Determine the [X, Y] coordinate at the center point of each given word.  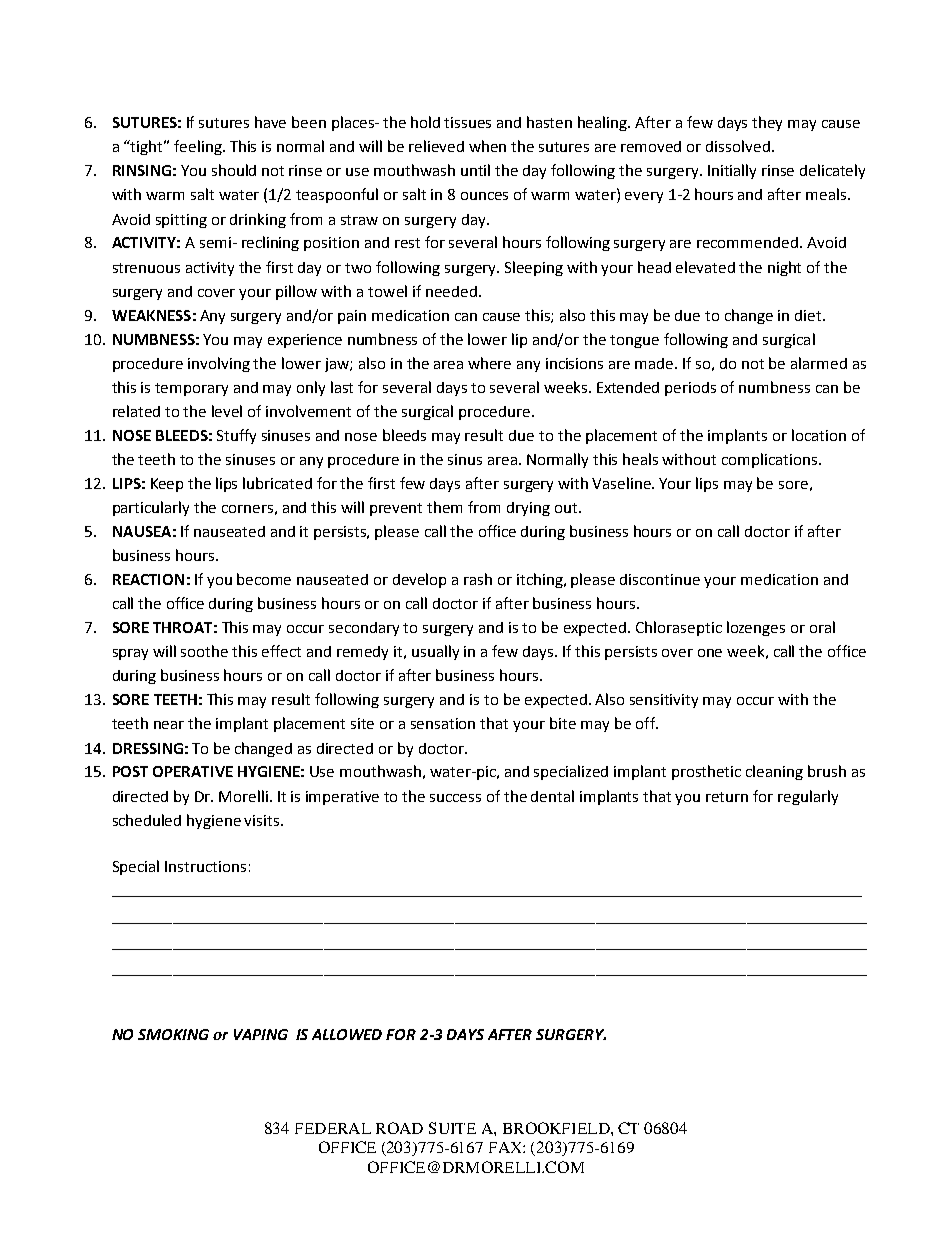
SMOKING [173, 1034]
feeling [199, 147]
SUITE [452, 1128]
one [710, 653]
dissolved [738, 146]
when [487, 146]
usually [435, 652]
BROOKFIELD [557, 1128]
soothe [204, 651]
